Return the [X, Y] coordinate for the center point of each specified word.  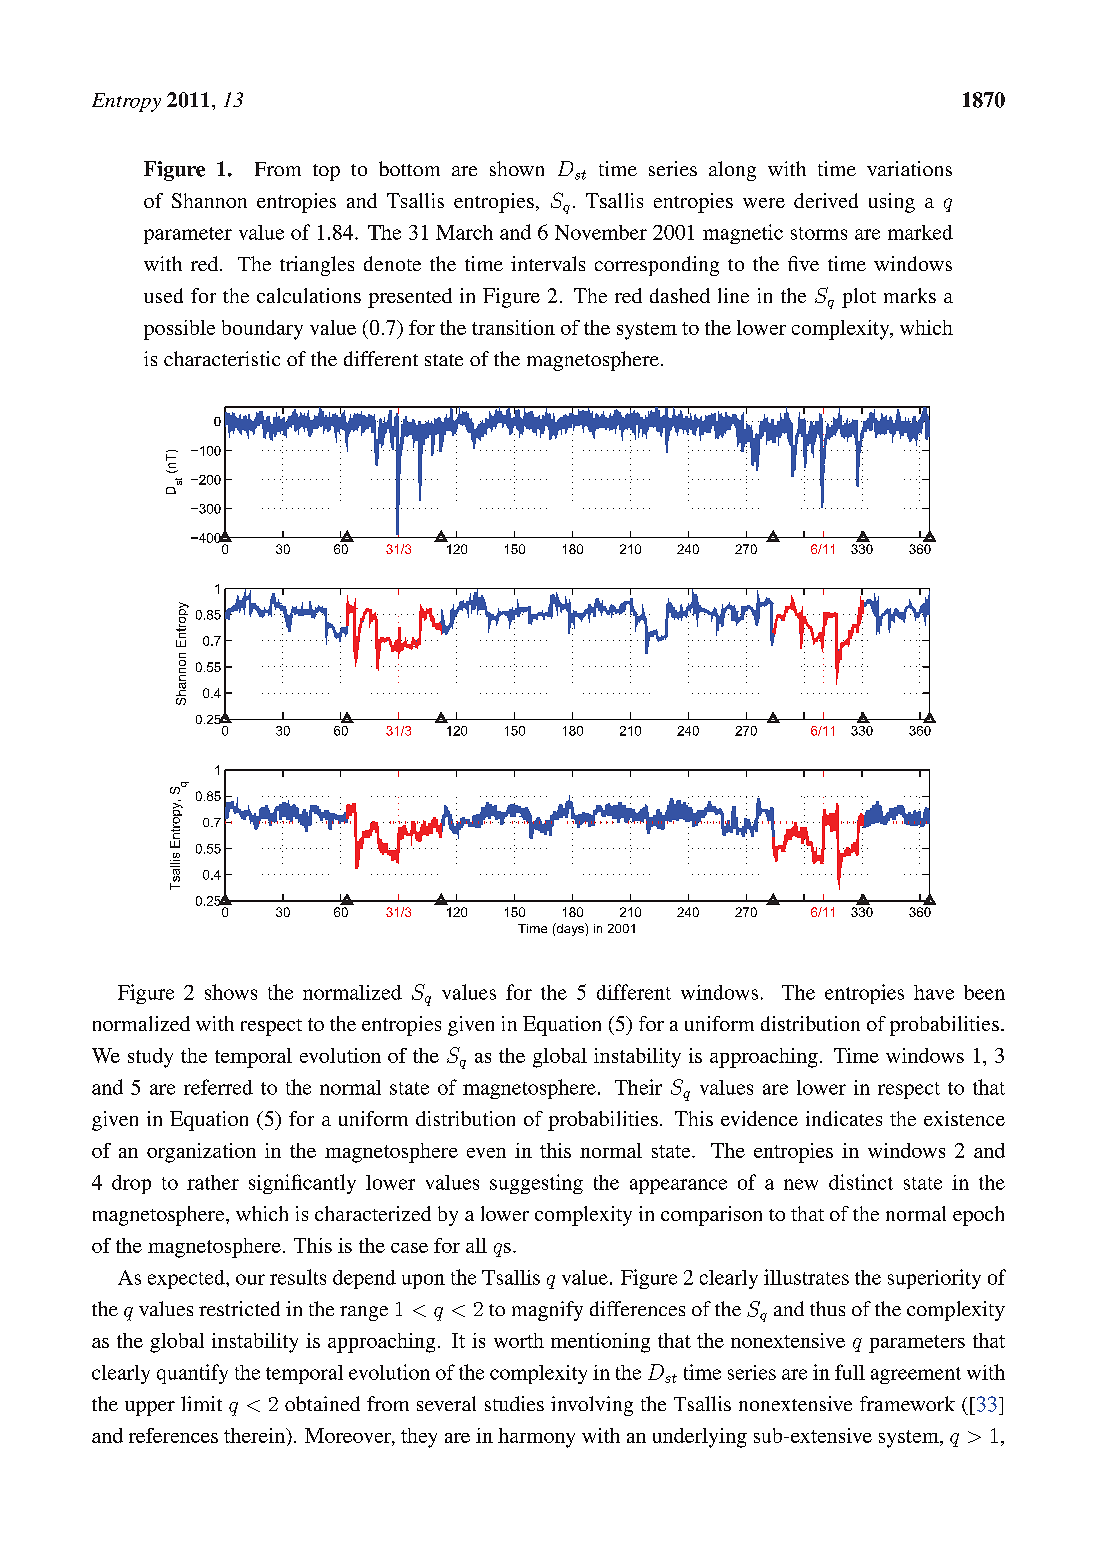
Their [638, 1087]
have [934, 992]
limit [201, 1403]
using [892, 203]
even [486, 1153]
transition [513, 327]
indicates [844, 1118]
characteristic [222, 358]
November [601, 232]
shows [231, 992]
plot [859, 298]
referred [218, 1087]
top [326, 172]
